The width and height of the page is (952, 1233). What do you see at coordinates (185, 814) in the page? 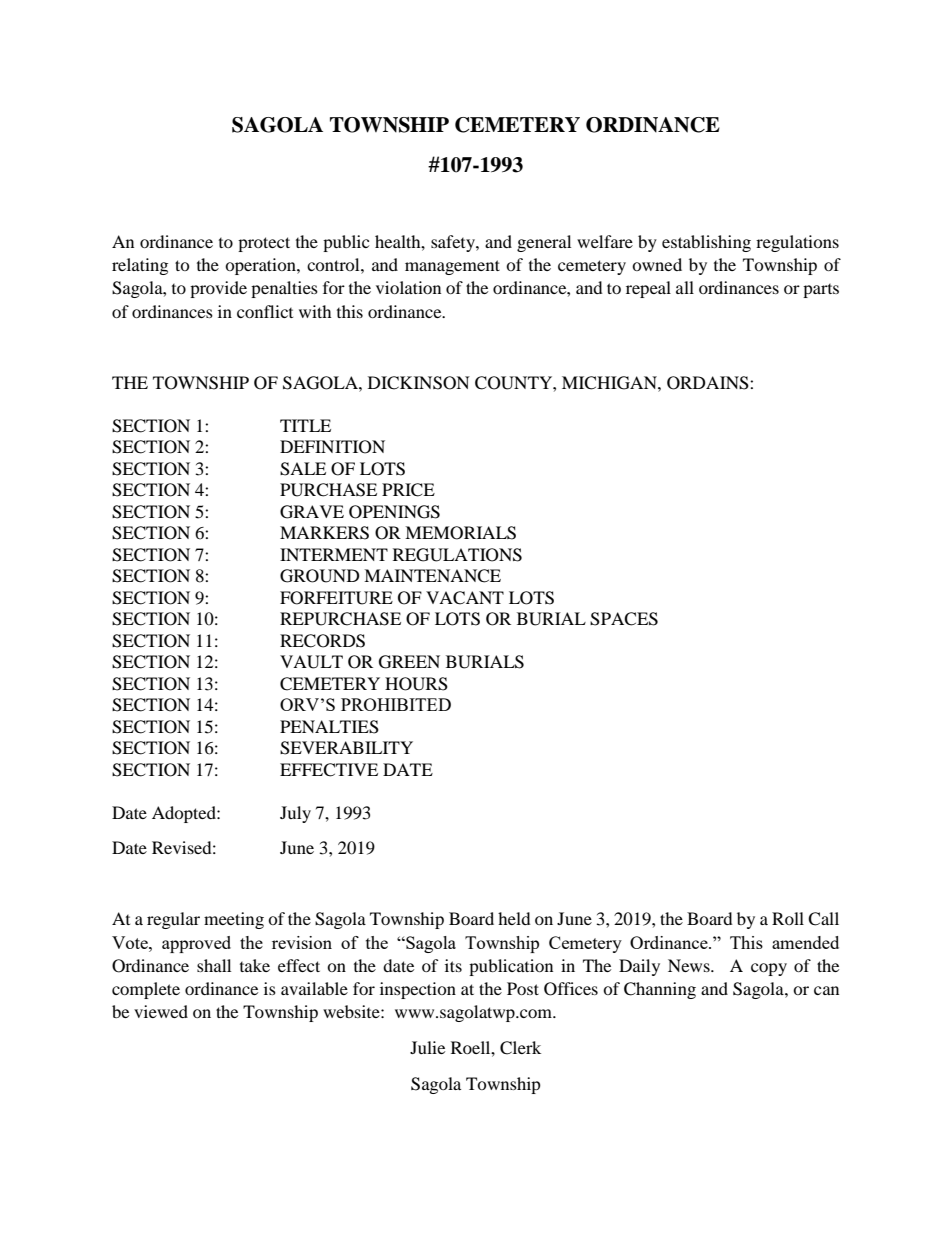
I see `Adopted` at bounding box center [185, 814].
